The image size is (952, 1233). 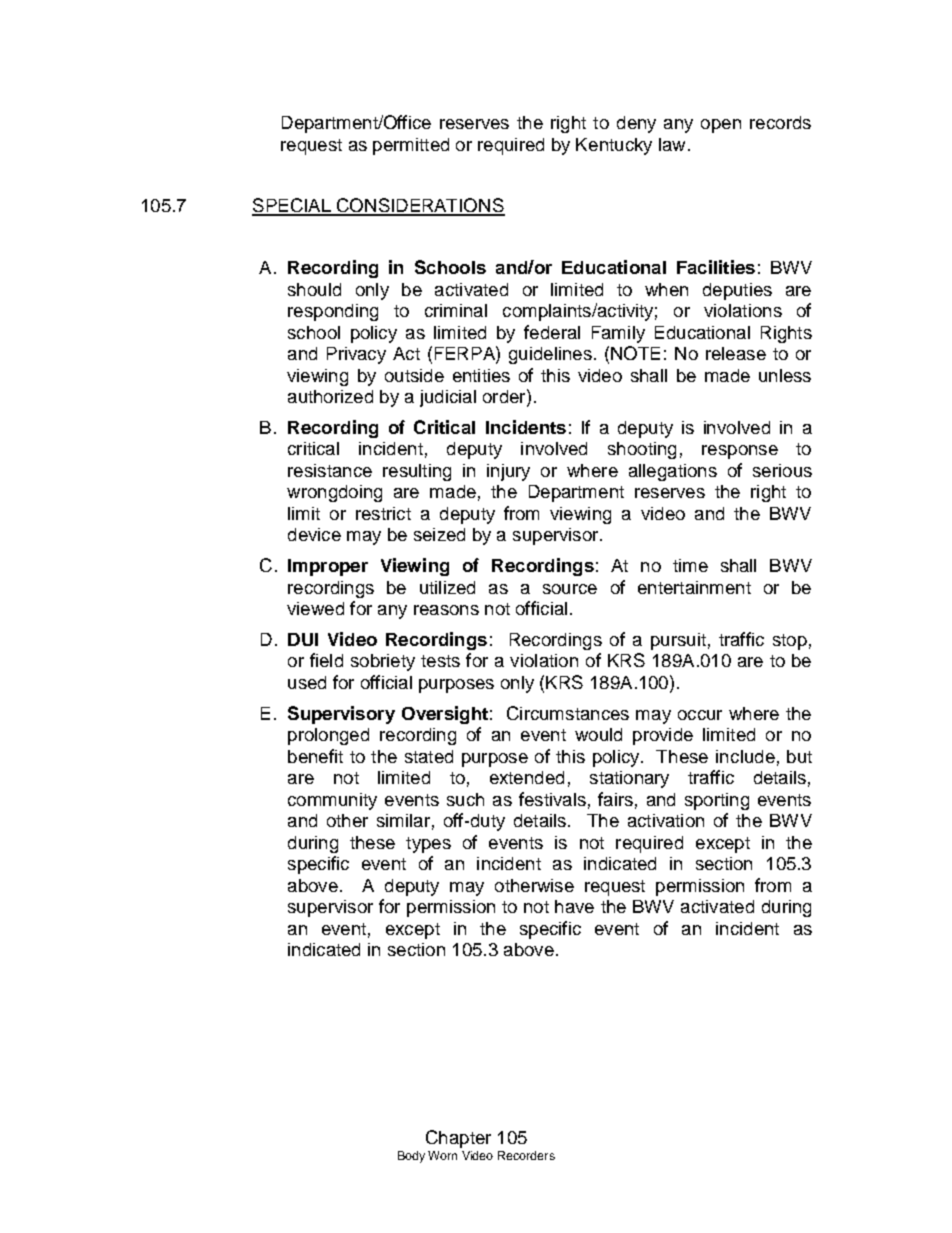 What do you see at coordinates (721, 126) in the image?
I see `open` at bounding box center [721, 126].
